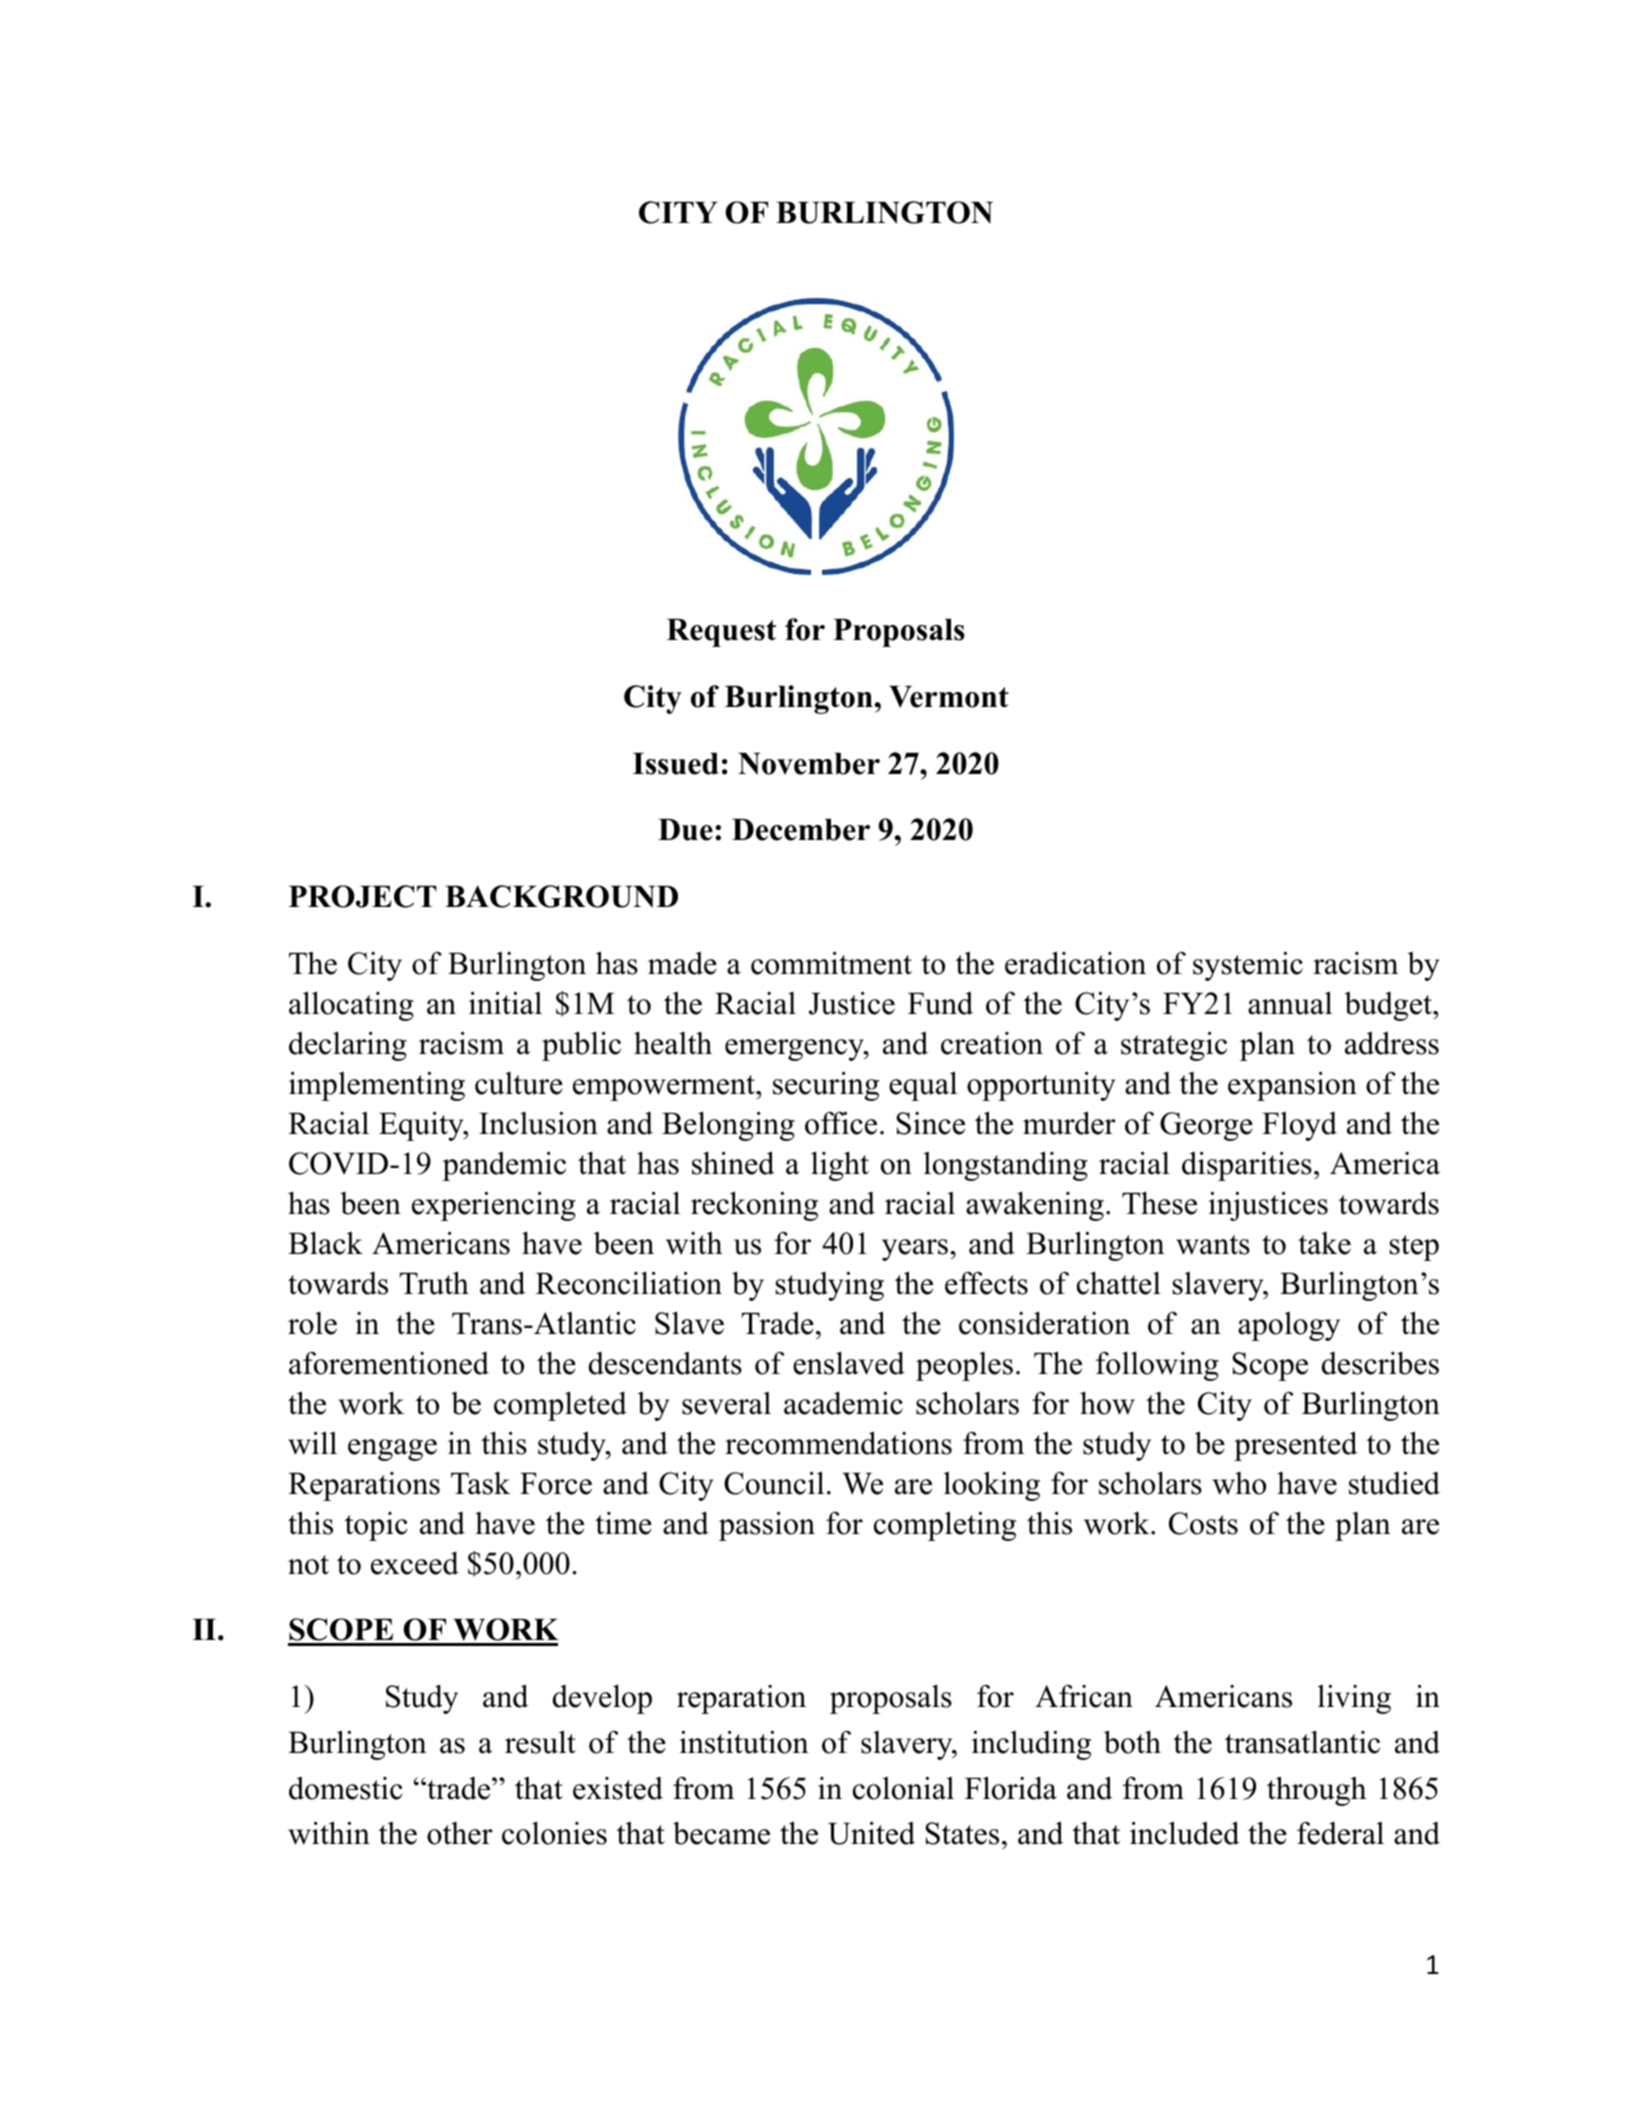 The image size is (1632, 2112). Describe the element at coordinates (903, 1788) in the page. I see `colonial` at that location.
